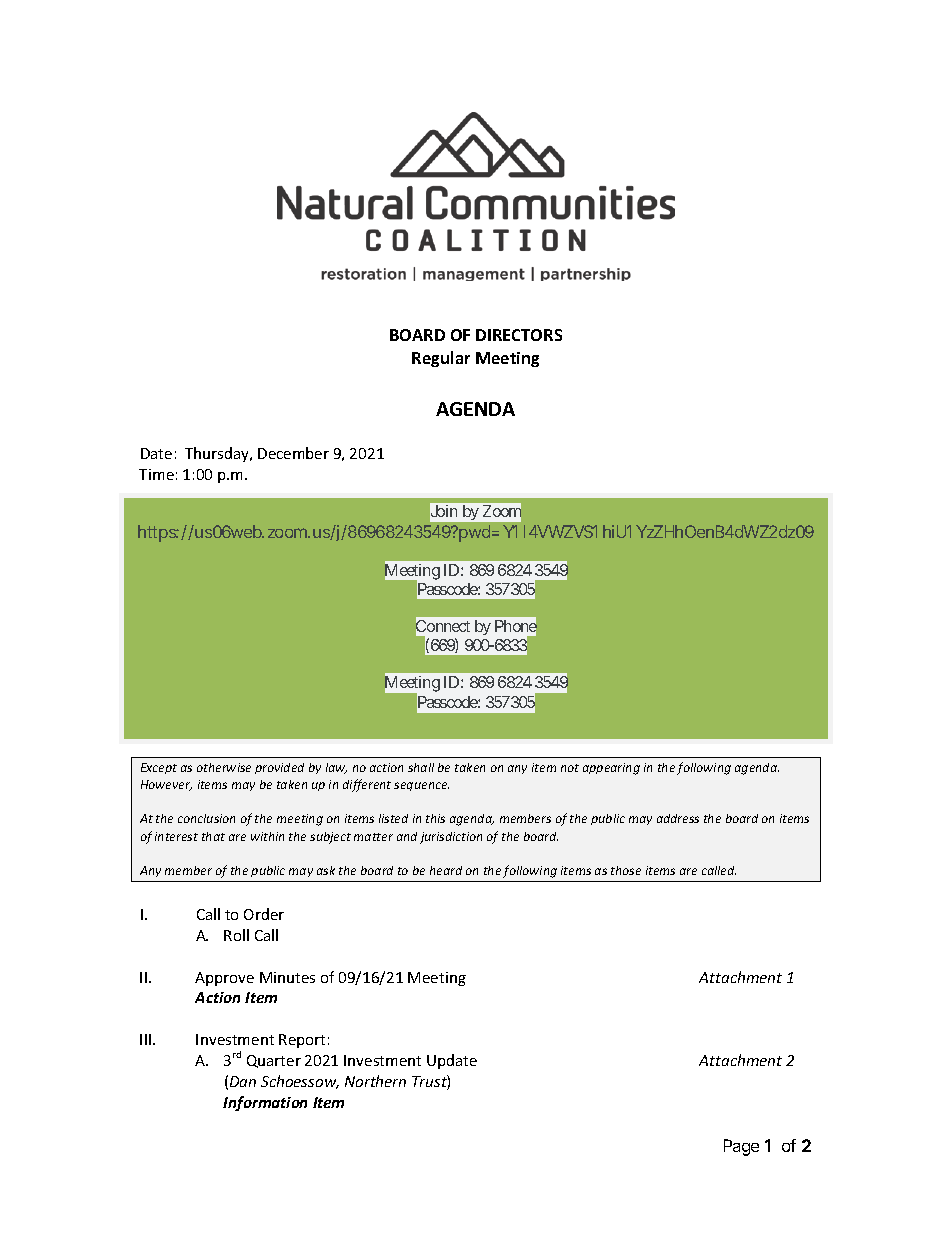 The height and width of the page is (1233, 952). What do you see at coordinates (218, 454) in the page?
I see `Thursday` at bounding box center [218, 454].
